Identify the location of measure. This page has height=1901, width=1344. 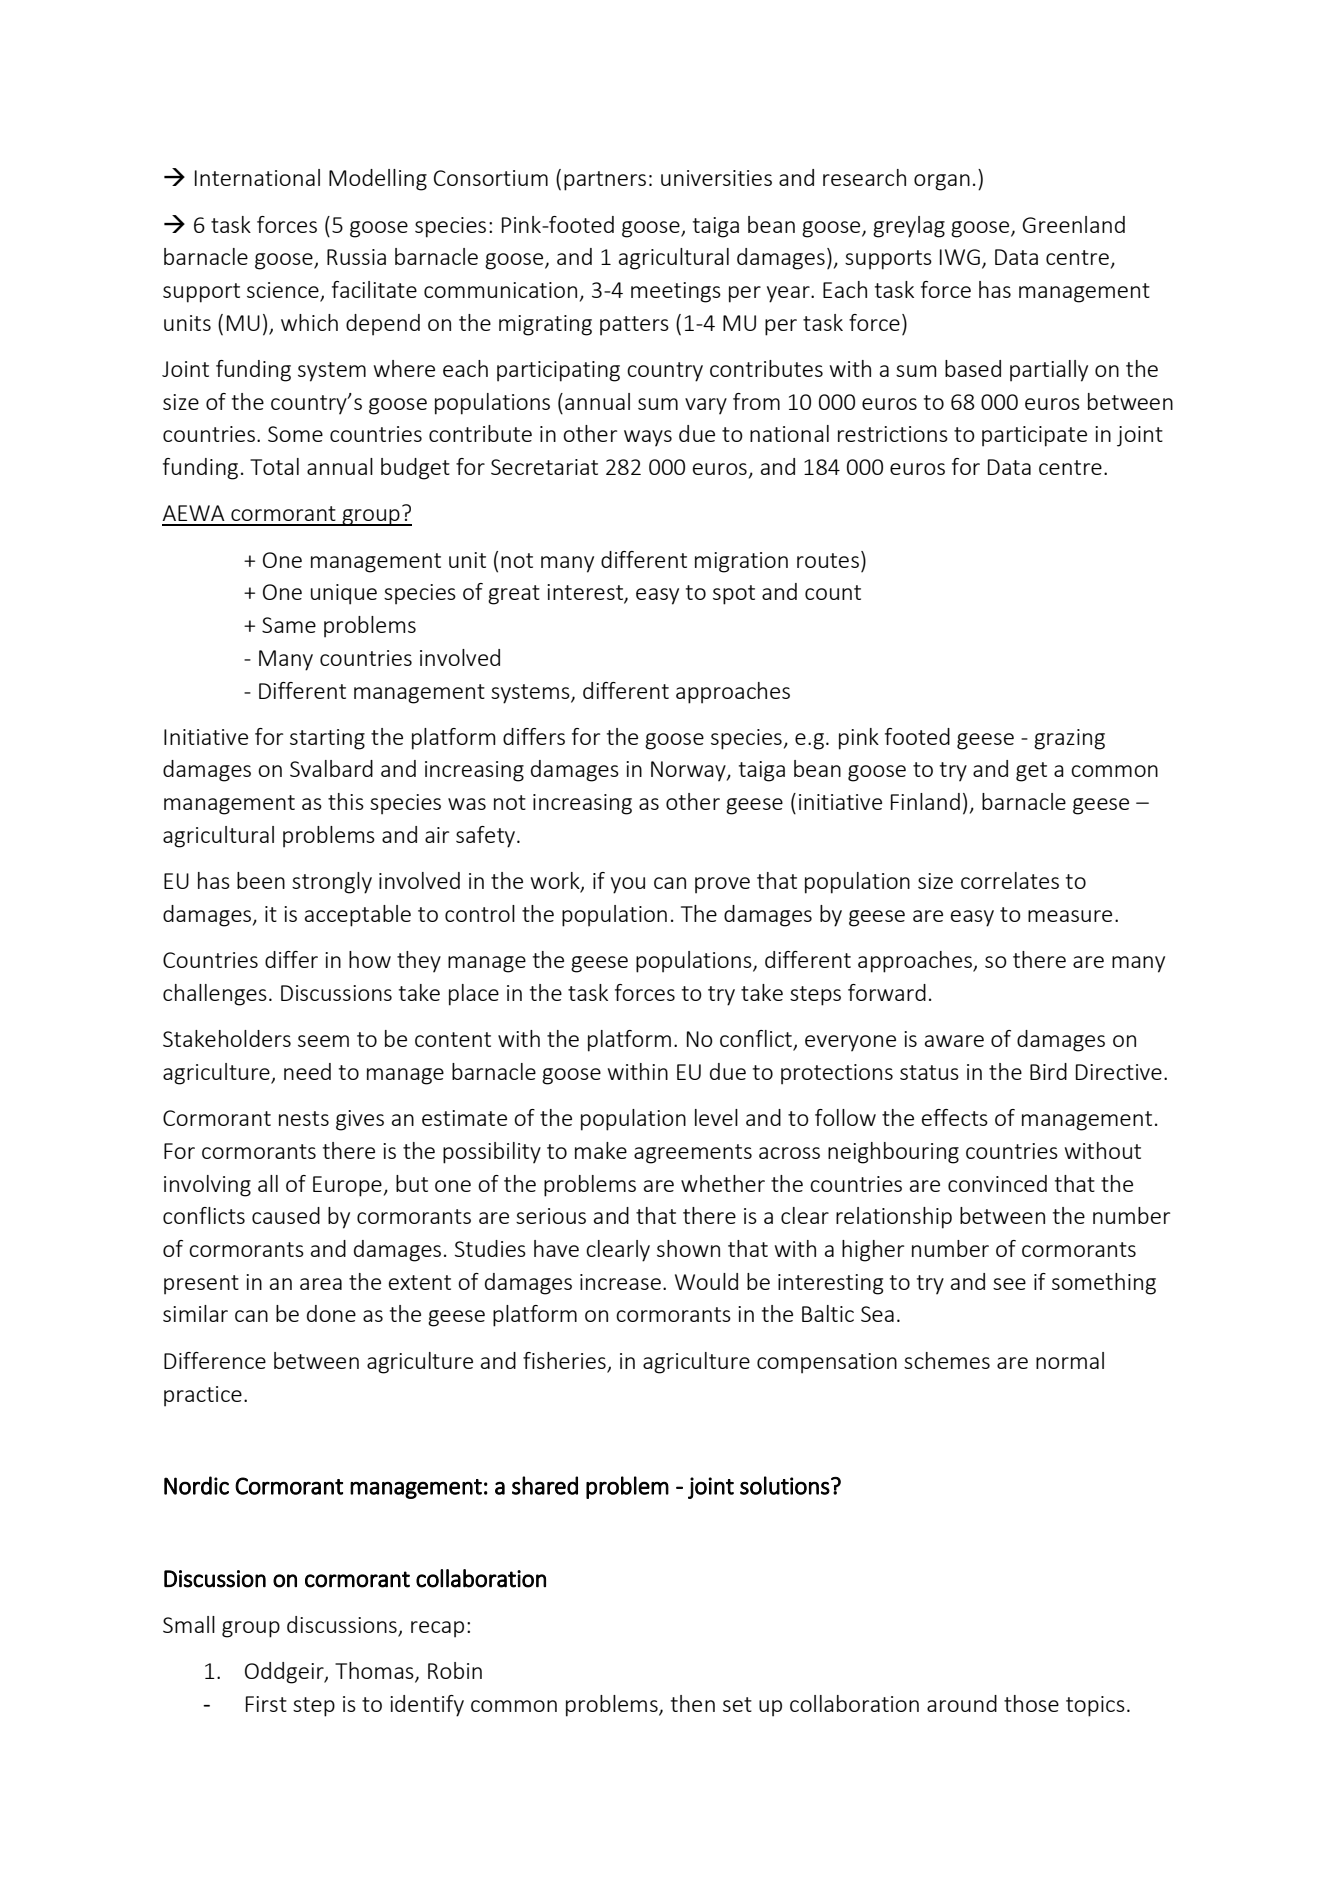
(1070, 916).
